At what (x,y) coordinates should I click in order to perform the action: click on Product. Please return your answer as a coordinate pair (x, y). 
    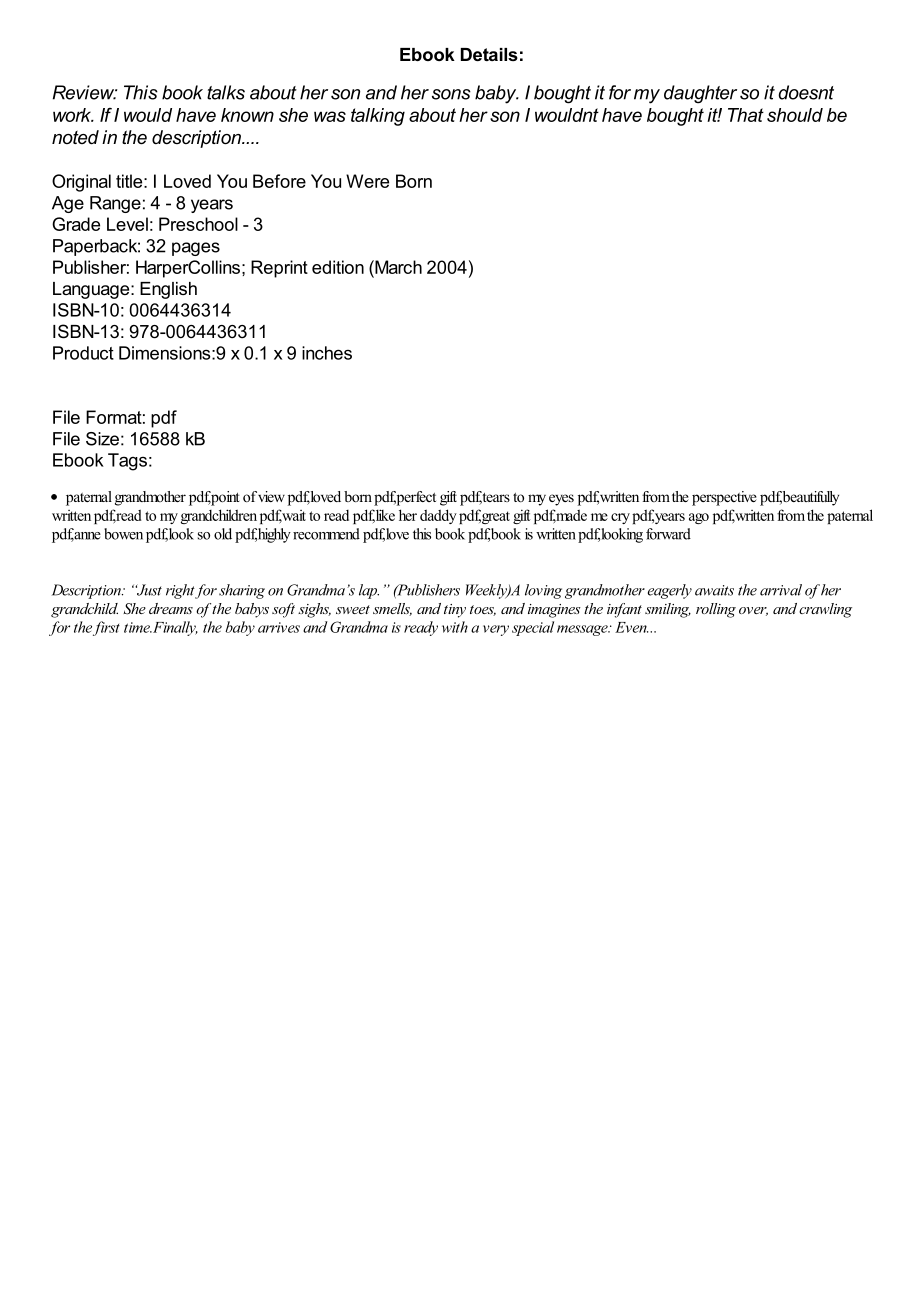
    Looking at the image, I should click on (83, 353).
